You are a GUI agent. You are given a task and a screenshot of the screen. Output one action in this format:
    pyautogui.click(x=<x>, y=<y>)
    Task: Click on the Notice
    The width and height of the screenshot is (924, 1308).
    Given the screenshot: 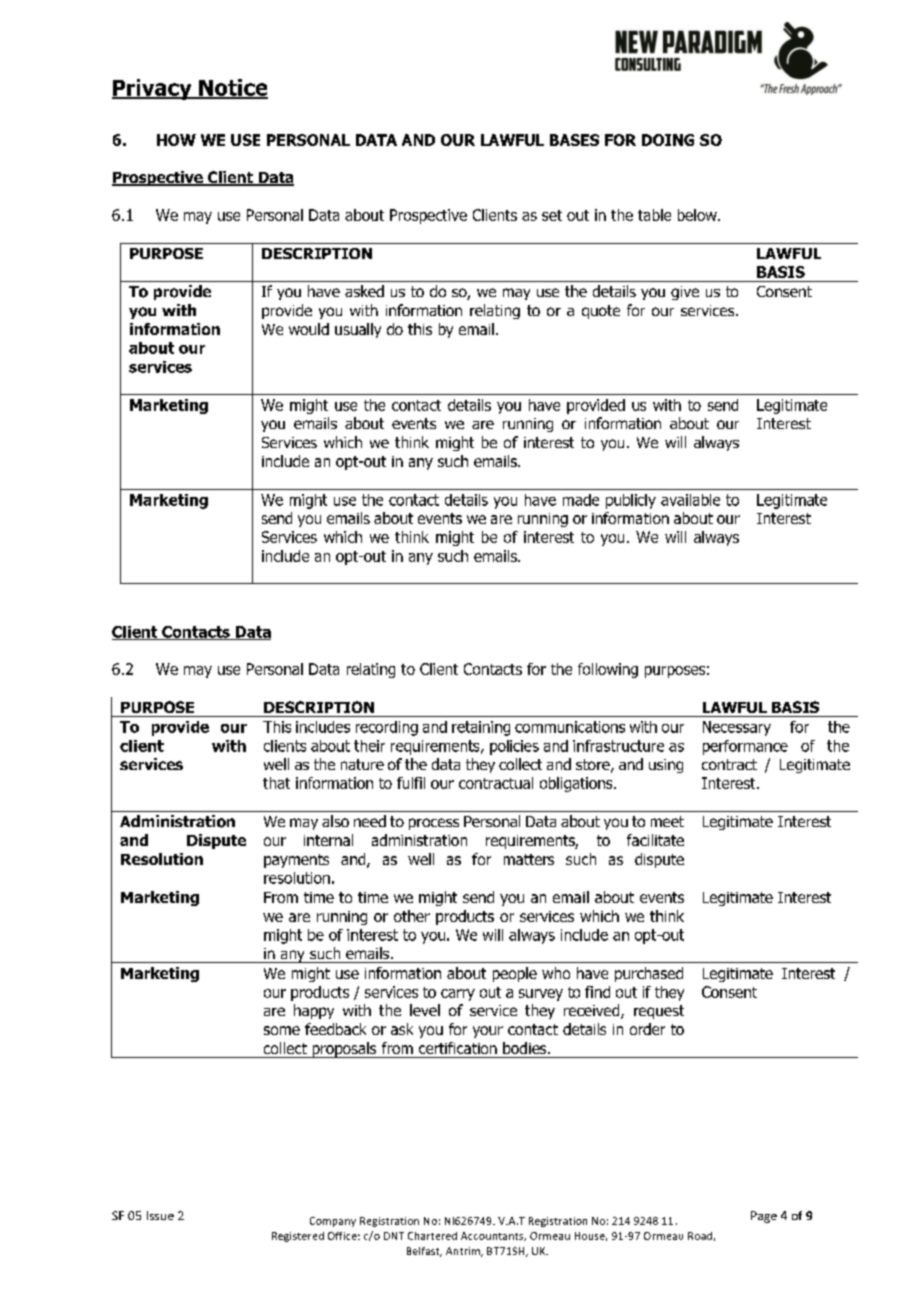 What is the action you would take?
    pyautogui.click(x=232, y=88)
